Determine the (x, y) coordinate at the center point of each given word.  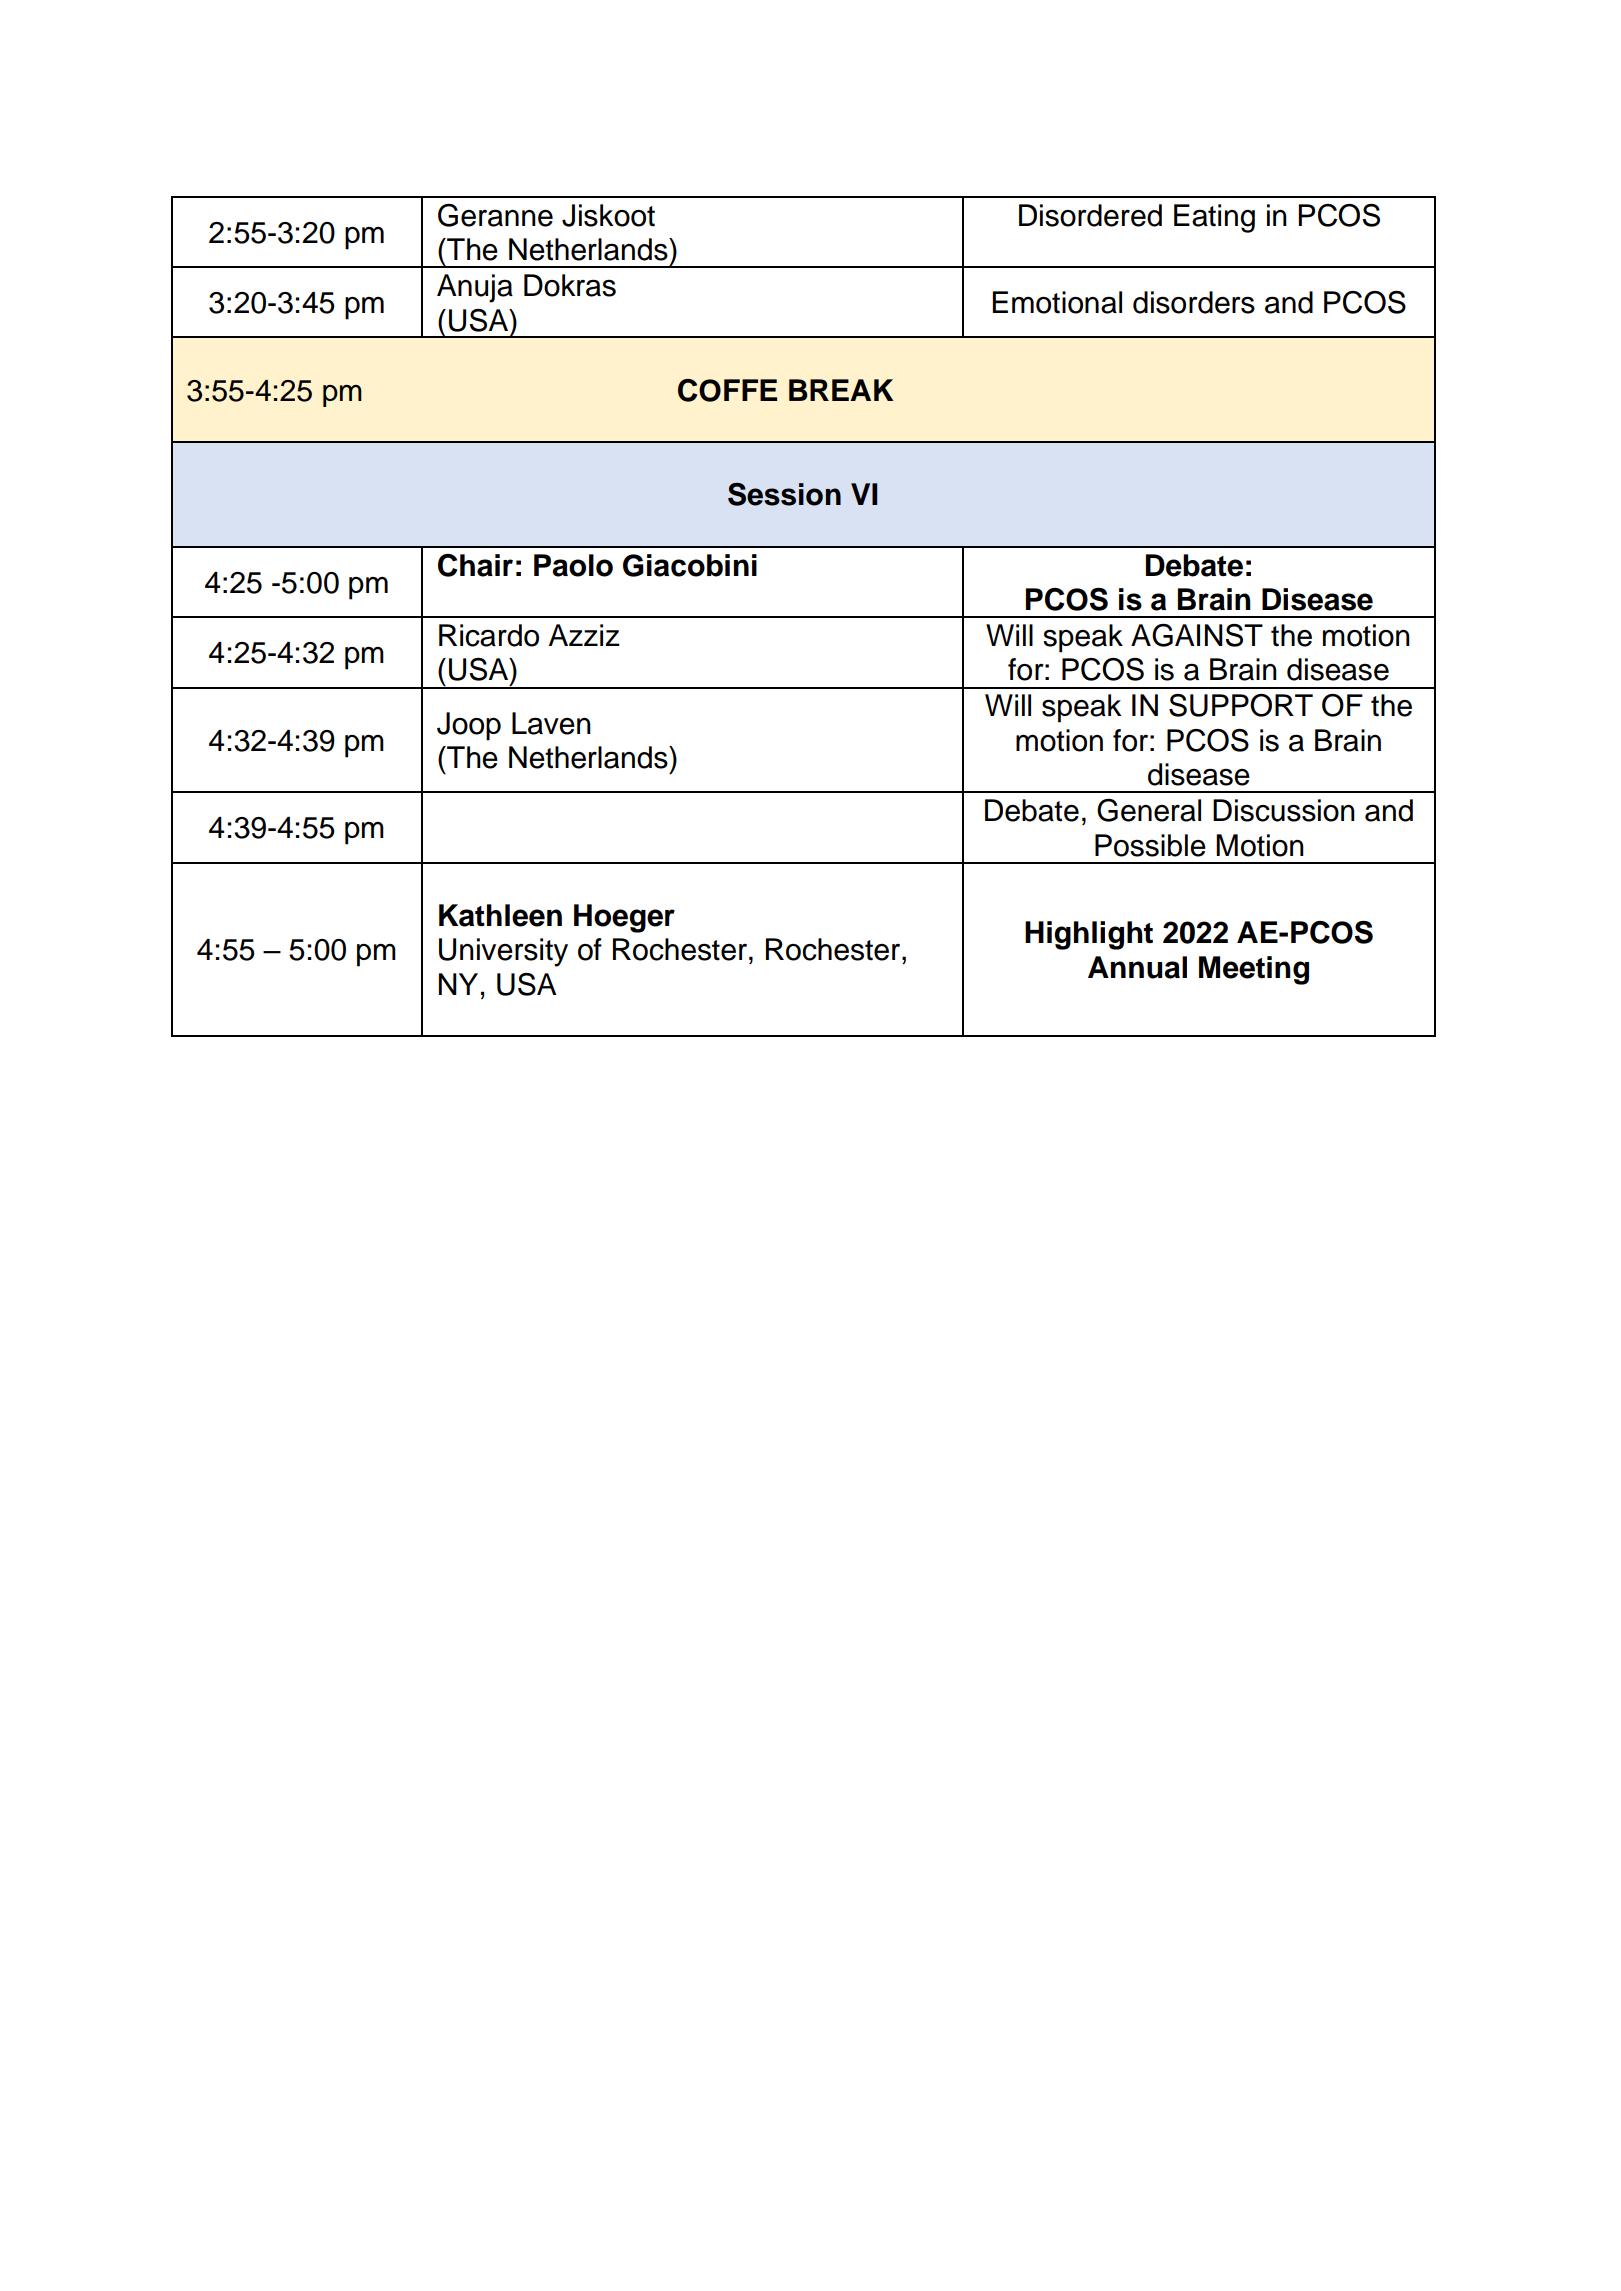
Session (784, 494)
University (503, 952)
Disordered (1090, 215)
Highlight (1089, 935)
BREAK (841, 390)
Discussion (1284, 810)
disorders (1194, 302)
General (1149, 810)
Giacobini (690, 565)
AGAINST (1197, 635)
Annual (1137, 967)
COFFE (727, 390)
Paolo (573, 565)
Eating (1214, 218)
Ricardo (489, 635)
